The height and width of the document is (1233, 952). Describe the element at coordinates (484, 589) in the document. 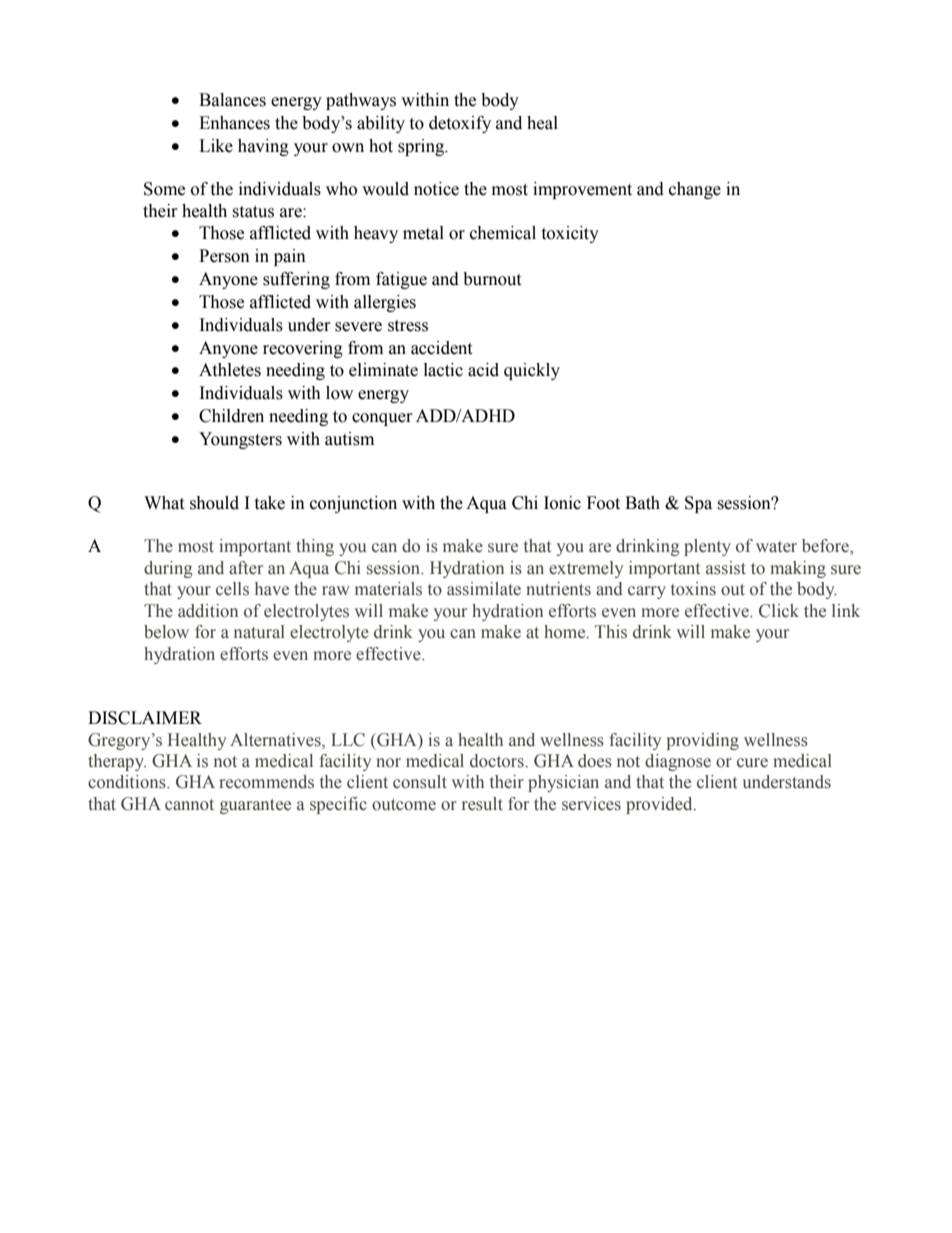

I see `assimilate` at that location.
